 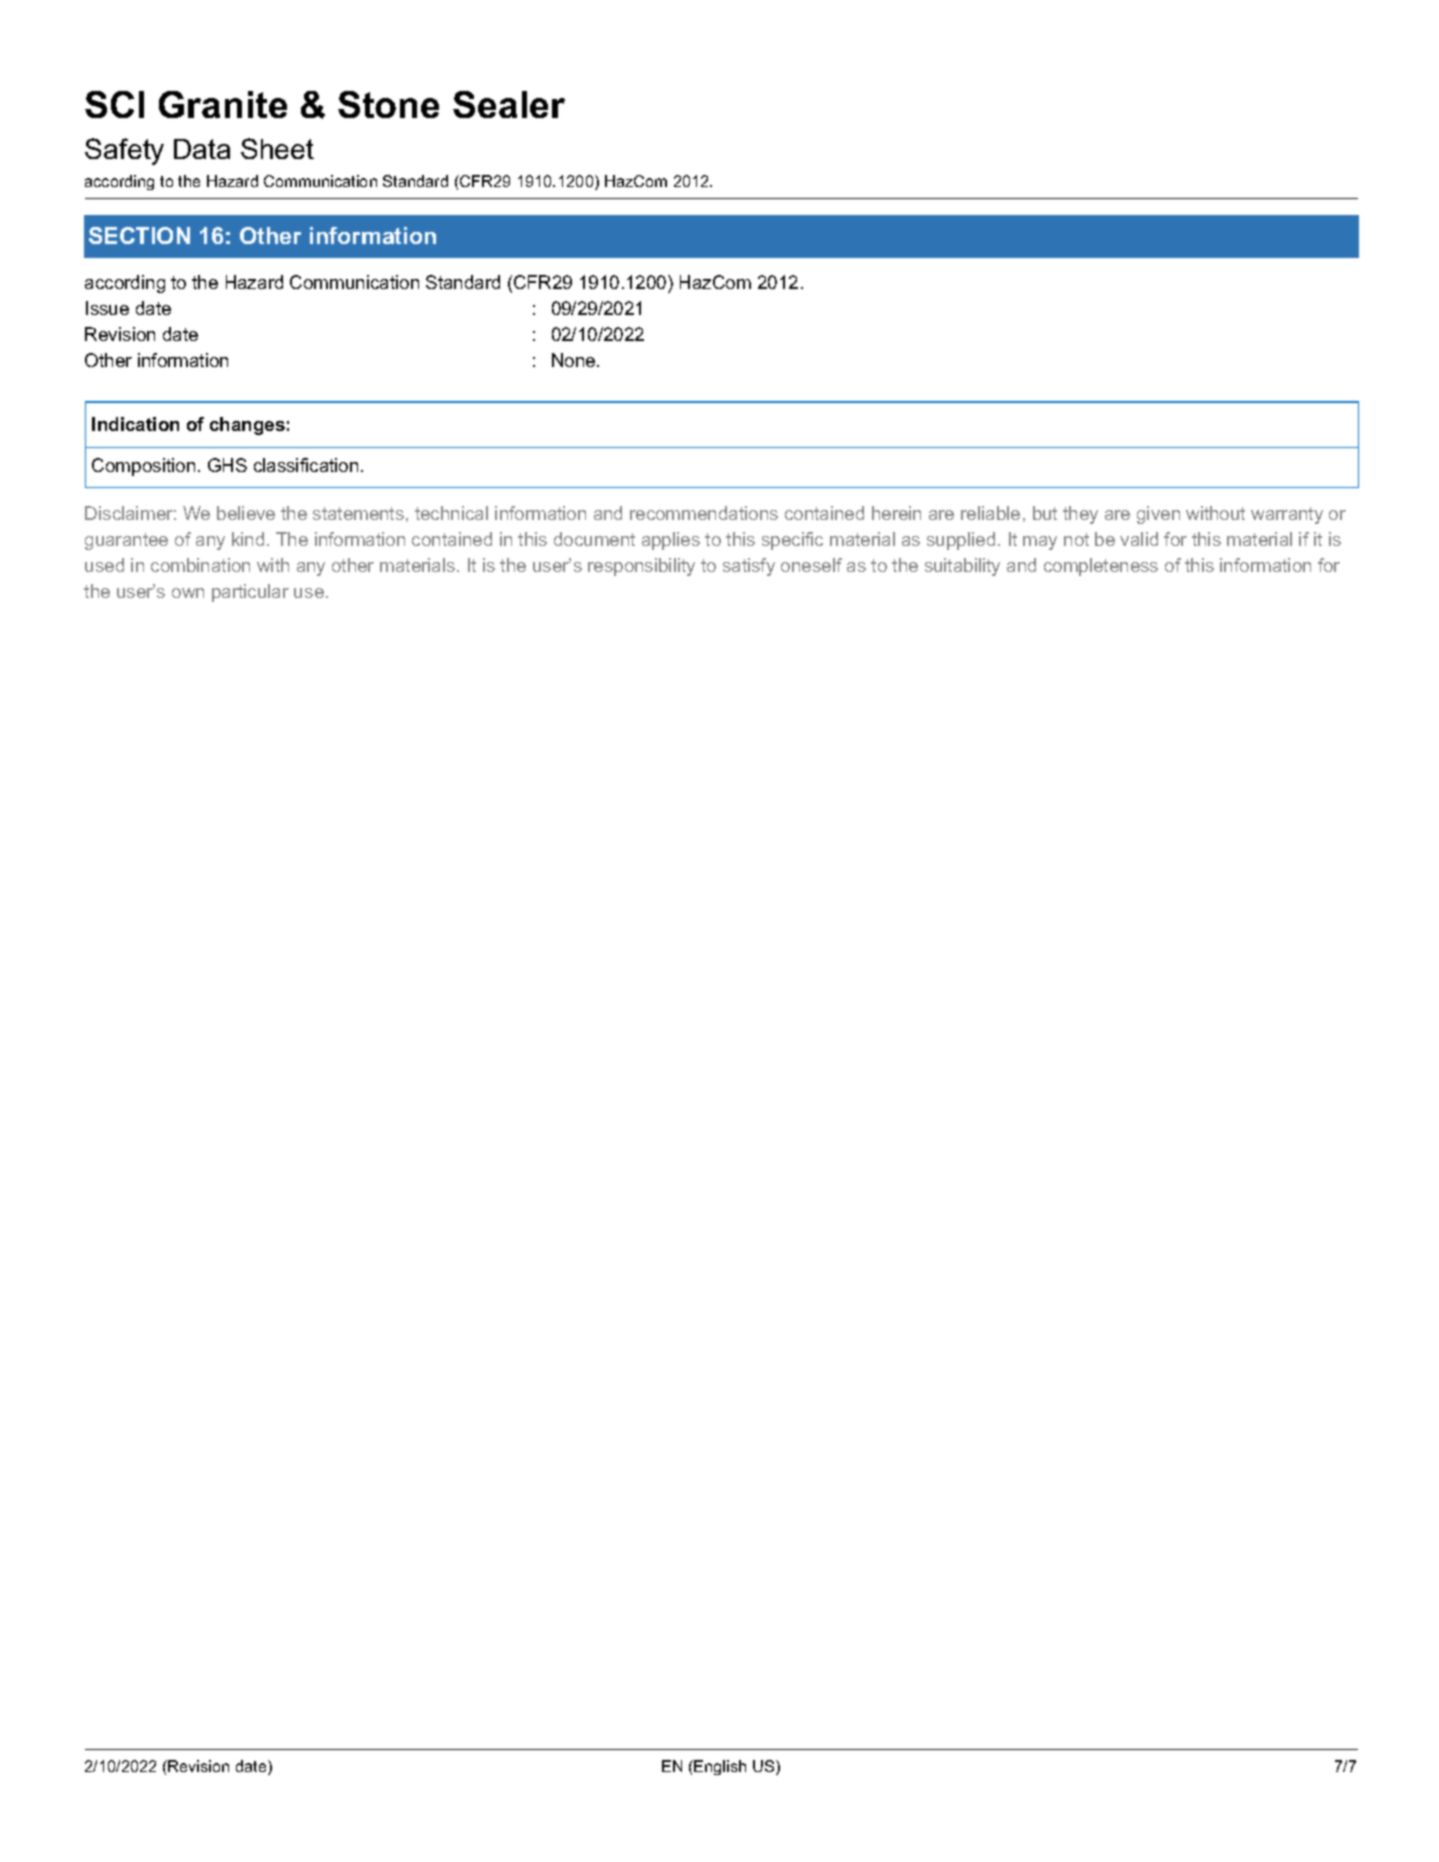 What do you see at coordinates (509, 104) in the screenshot?
I see `Sealer` at bounding box center [509, 104].
